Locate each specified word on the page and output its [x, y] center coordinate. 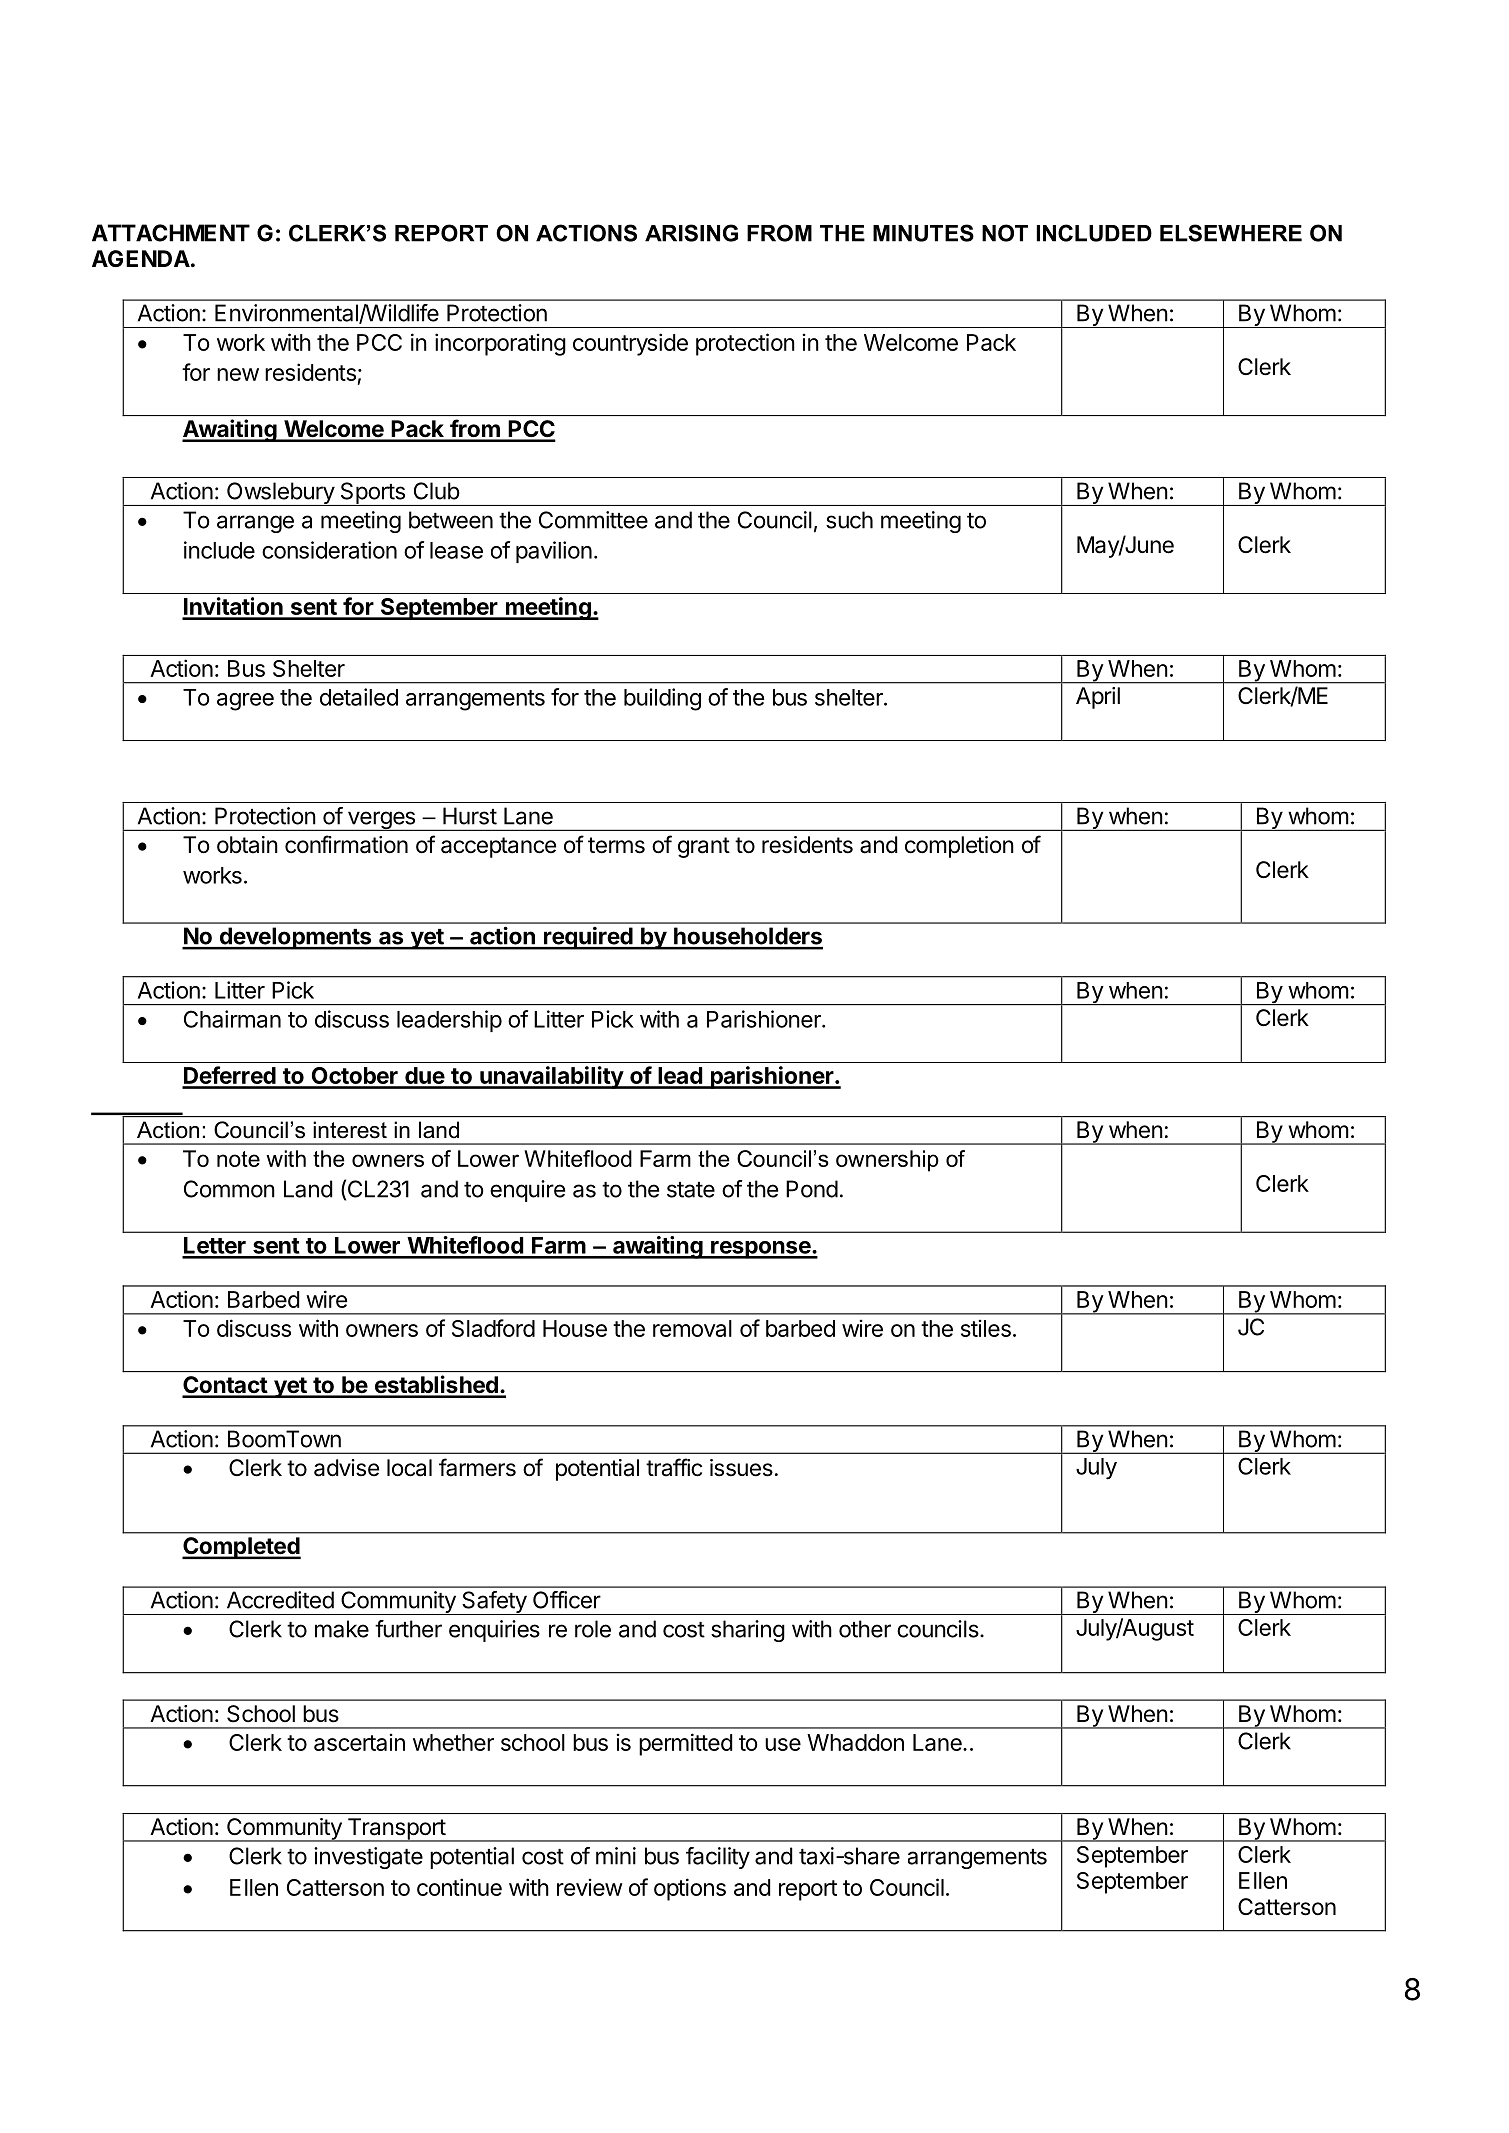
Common [229, 1189]
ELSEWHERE [1231, 233]
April [1098, 698]
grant [704, 847]
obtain [247, 845]
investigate [368, 1858]
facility [718, 1858]
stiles [986, 1328]
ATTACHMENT [171, 233]
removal [692, 1328]
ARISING [691, 233]
